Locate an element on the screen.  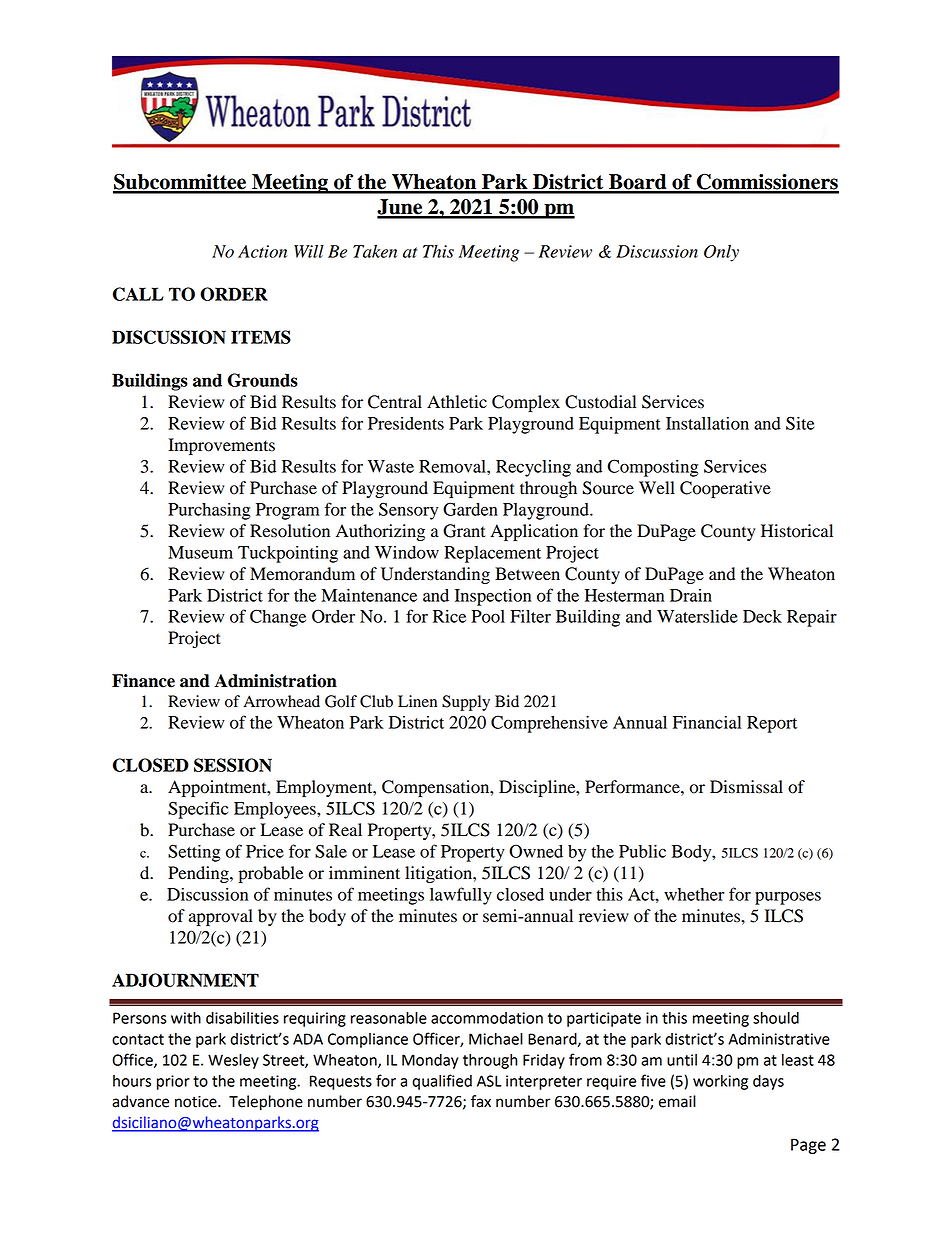
Museum is located at coordinates (200, 552).
